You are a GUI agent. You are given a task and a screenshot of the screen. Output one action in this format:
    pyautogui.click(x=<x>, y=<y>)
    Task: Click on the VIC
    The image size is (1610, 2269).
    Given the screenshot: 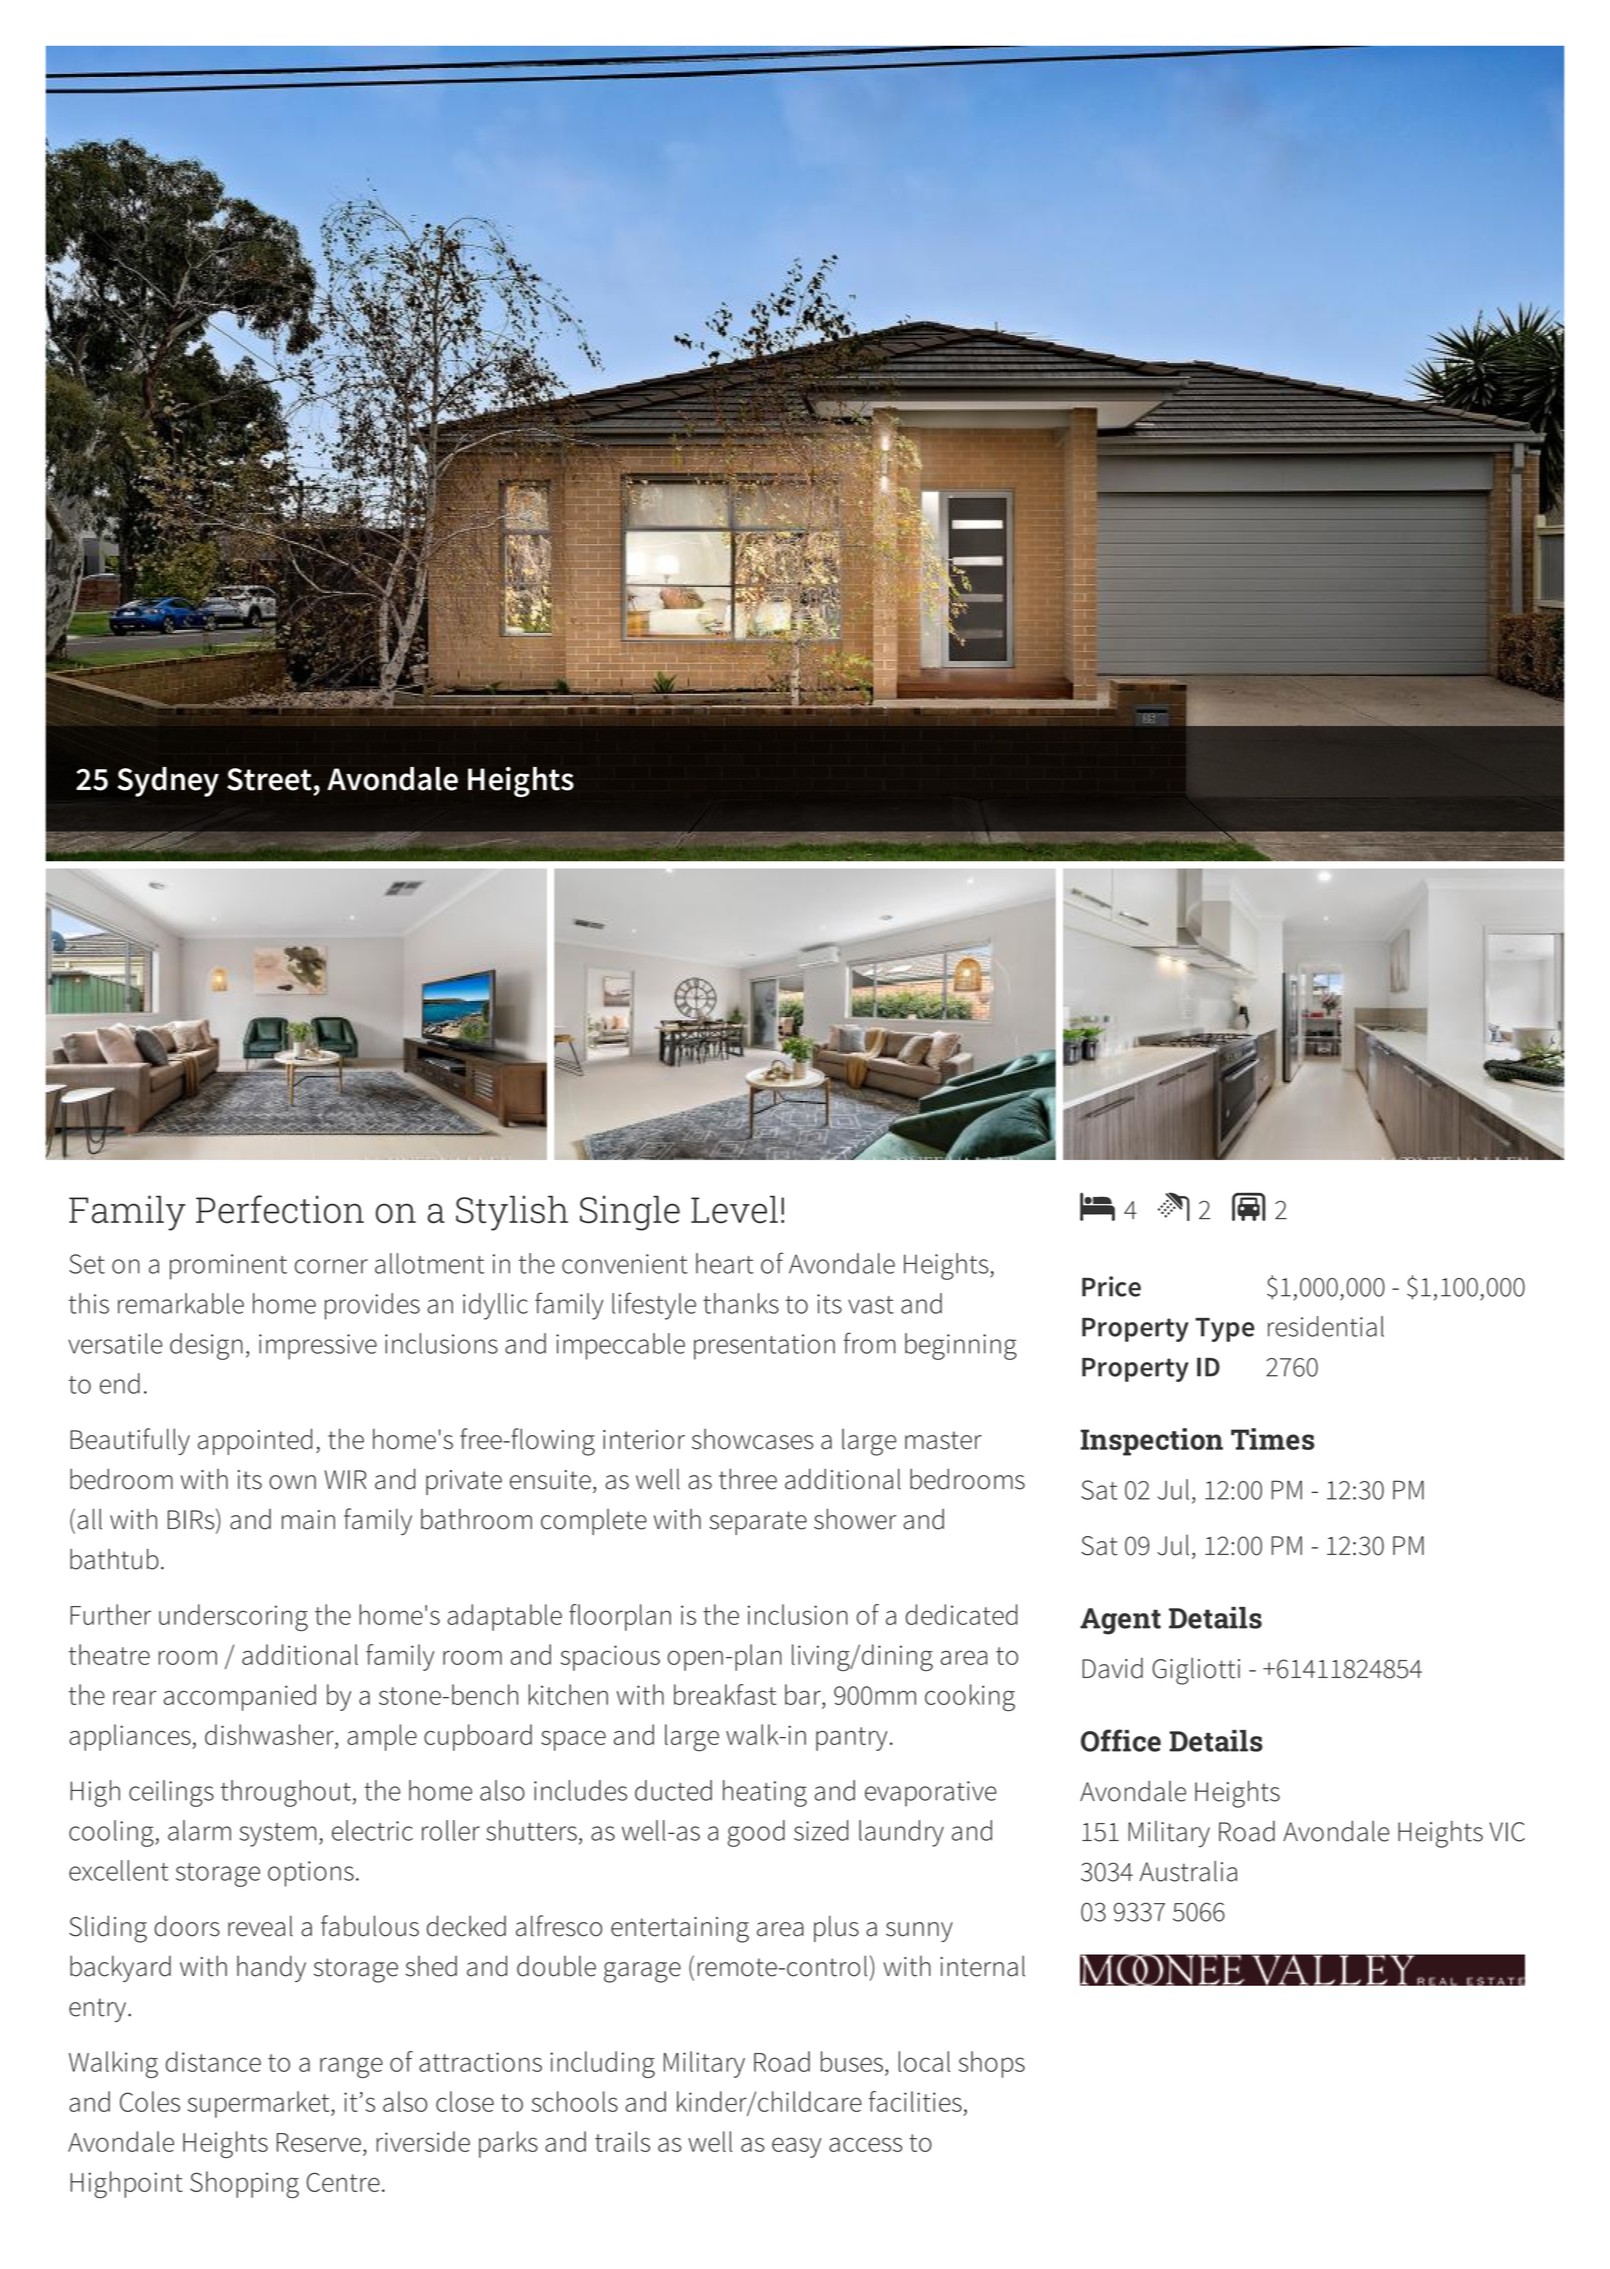 What is the action you would take?
    pyautogui.click(x=1507, y=1832)
